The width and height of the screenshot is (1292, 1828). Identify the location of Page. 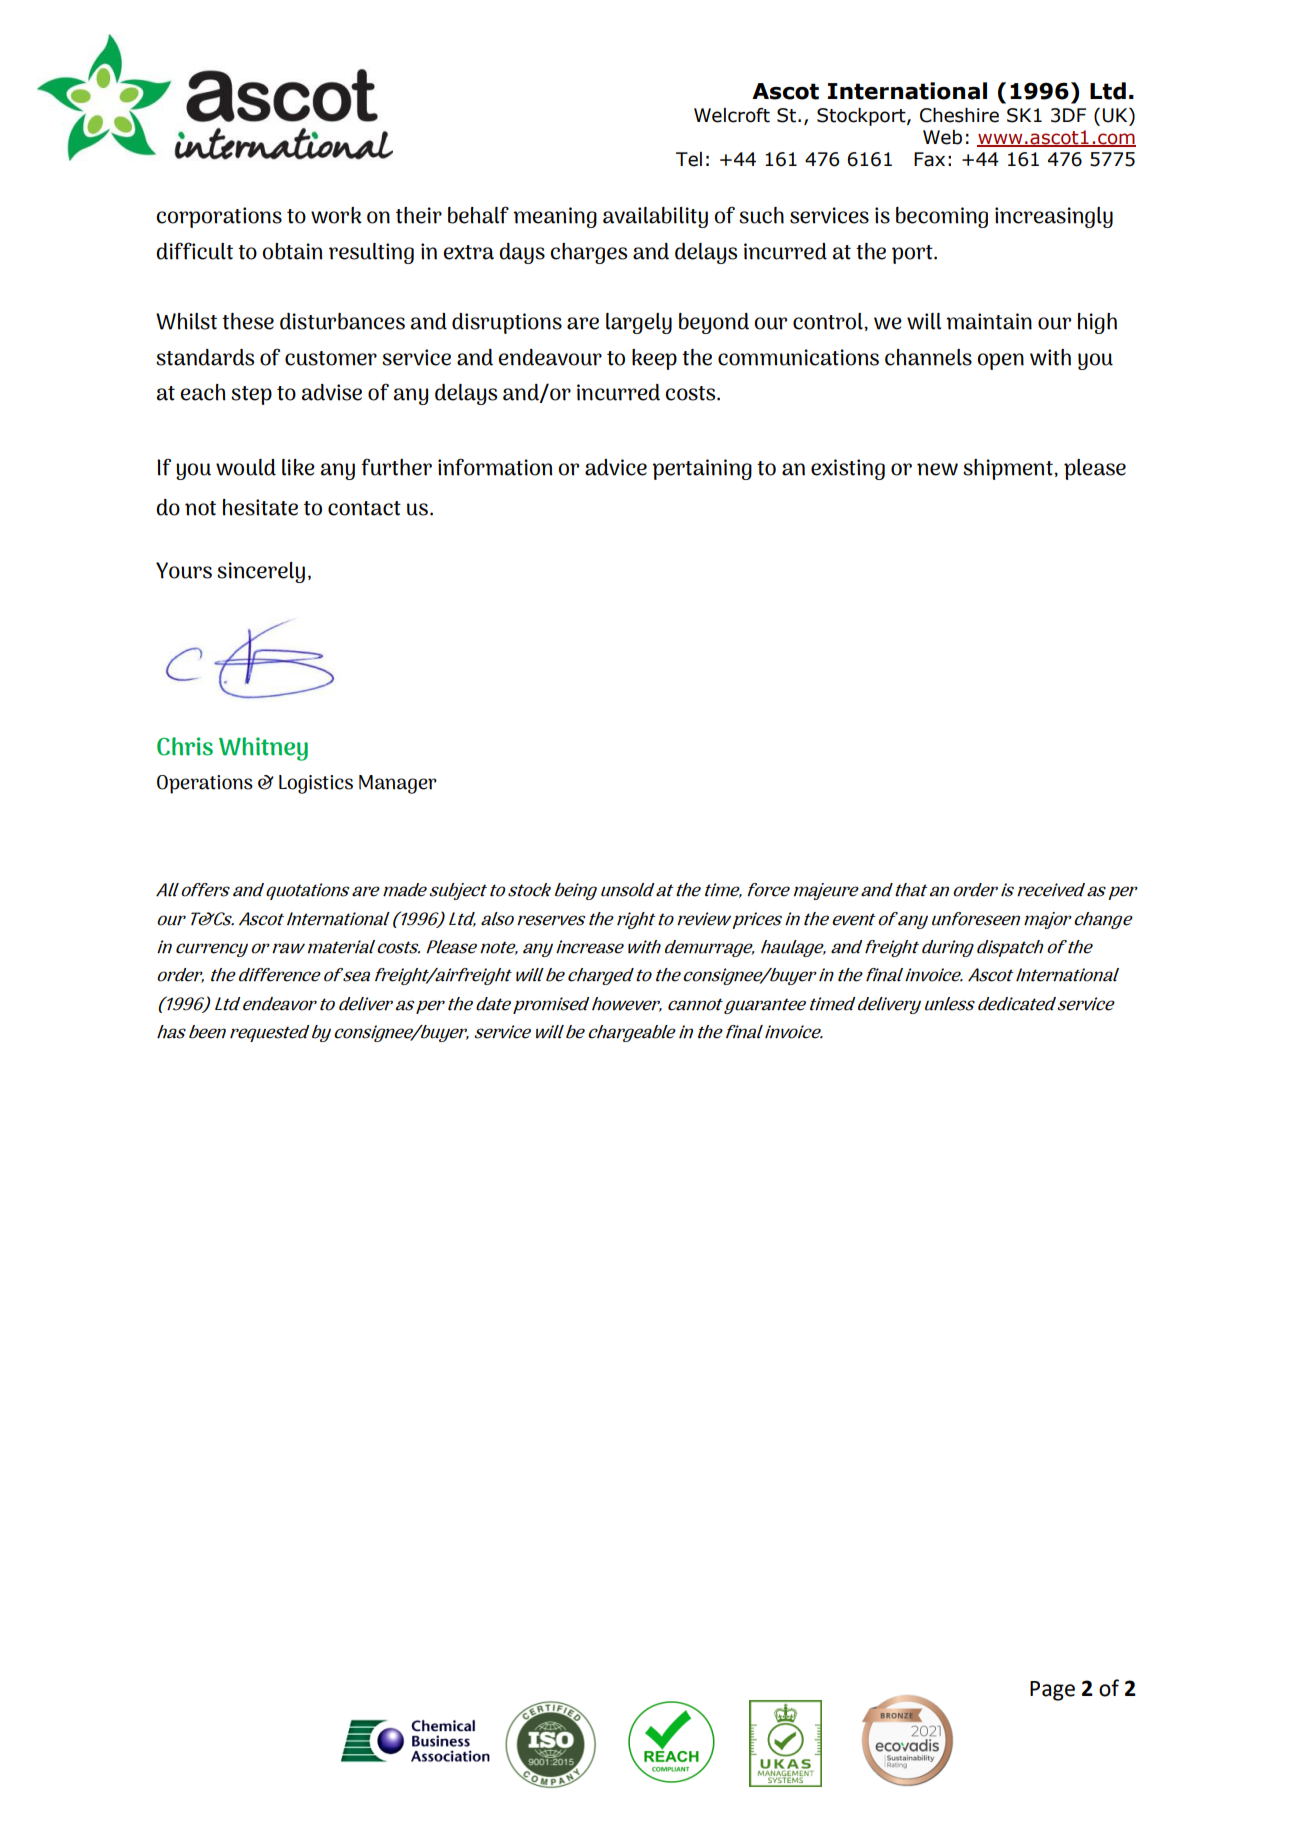
(1052, 1691).
